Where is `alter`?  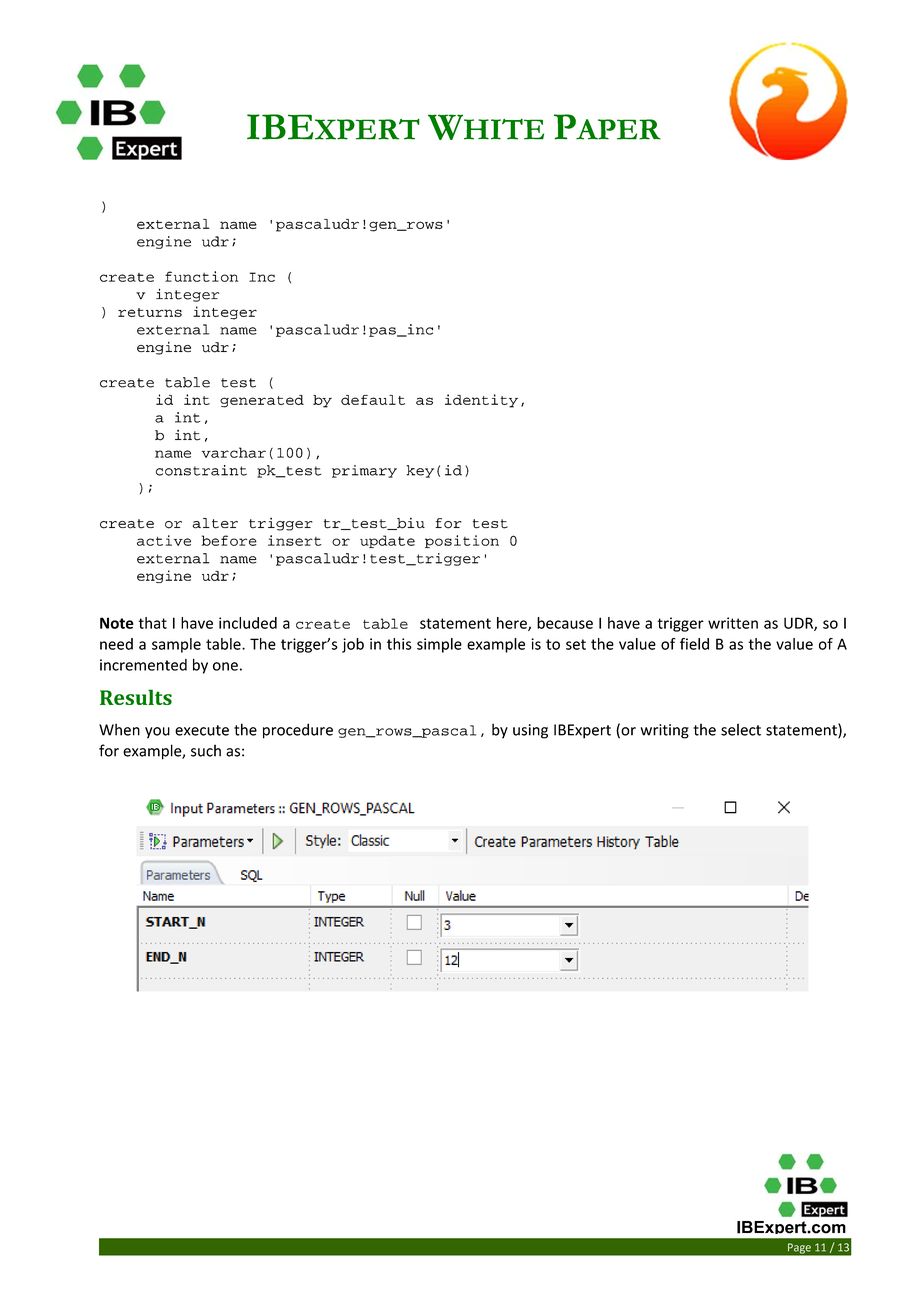
alter is located at coordinates (215, 523).
